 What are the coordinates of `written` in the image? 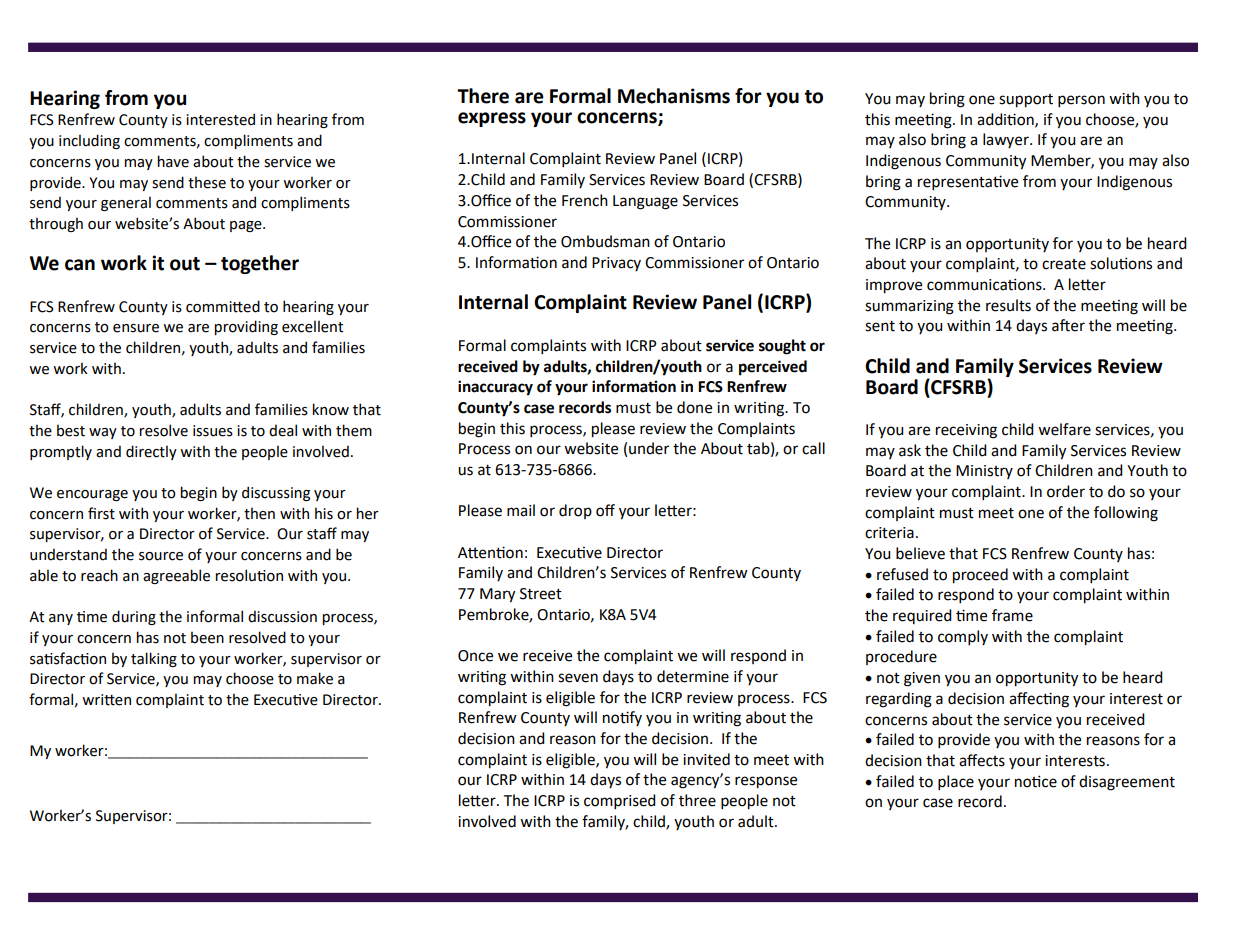 It's located at (106, 700).
